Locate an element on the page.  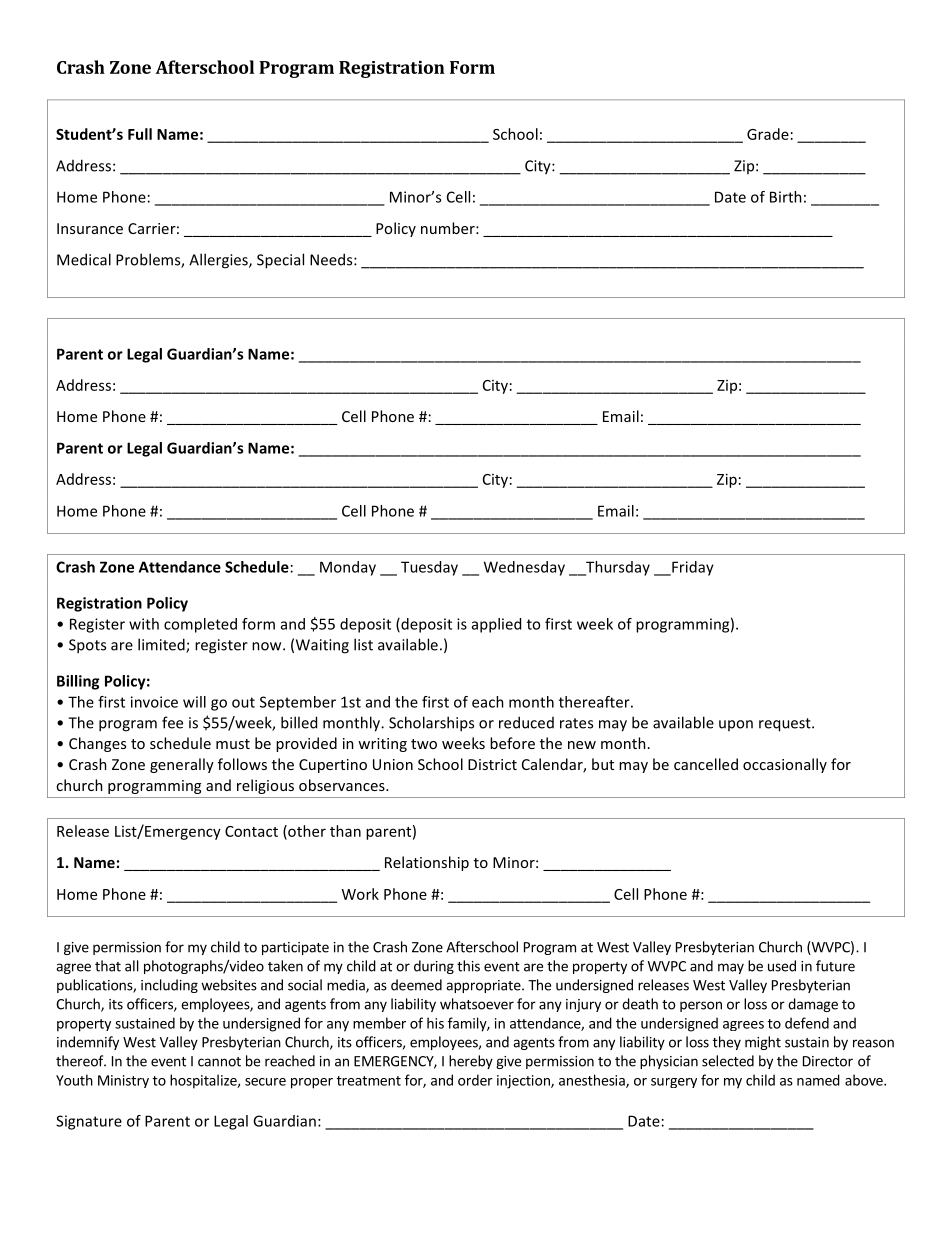
Full is located at coordinates (140, 134).
